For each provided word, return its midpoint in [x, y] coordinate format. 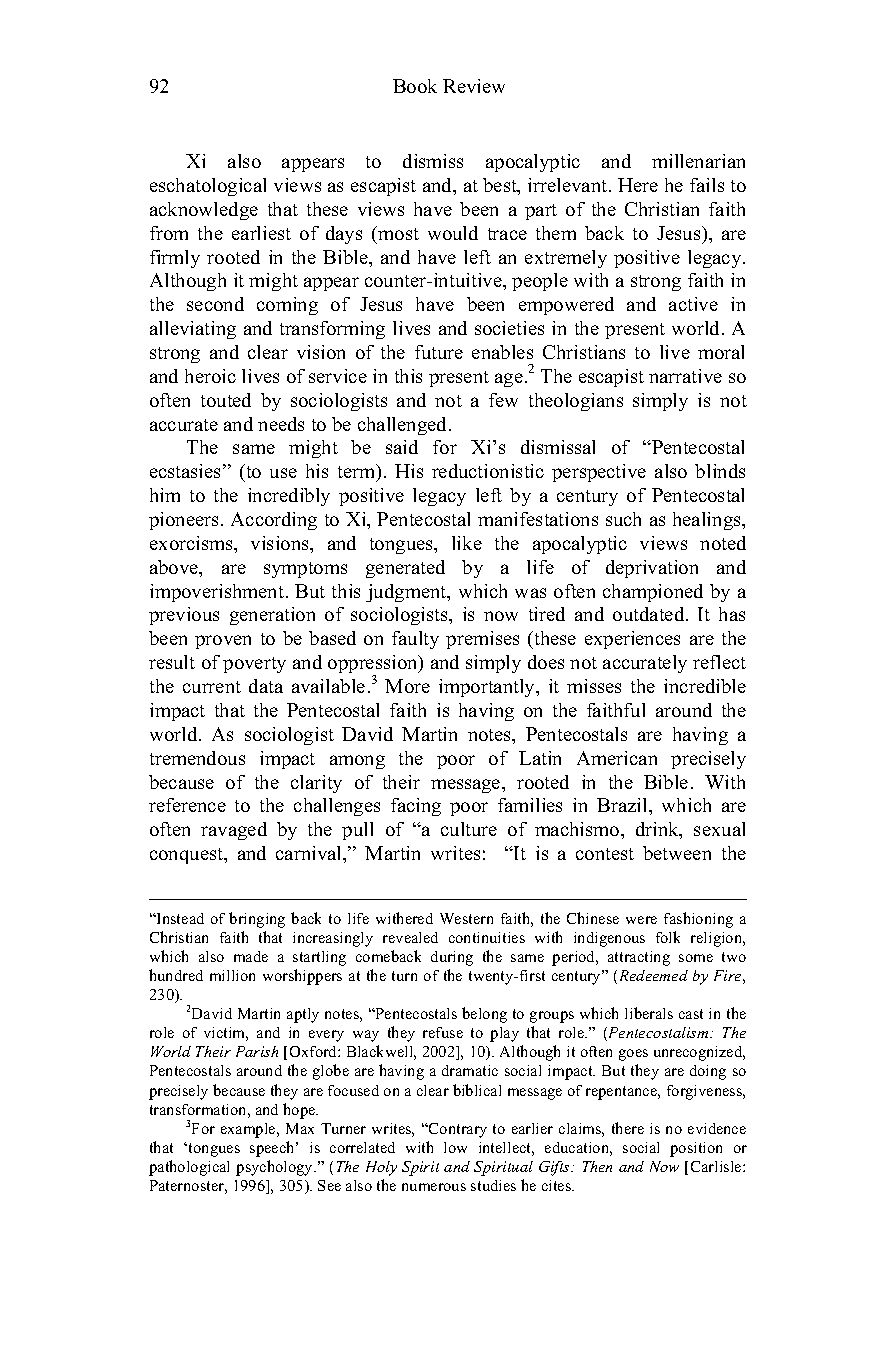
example [249, 1130]
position [696, 1149]
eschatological [208, 187]
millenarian [698, 161]
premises [482, 640]
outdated [650, 614]
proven [223, 642]
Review [474, 86]
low [455, 1147]
